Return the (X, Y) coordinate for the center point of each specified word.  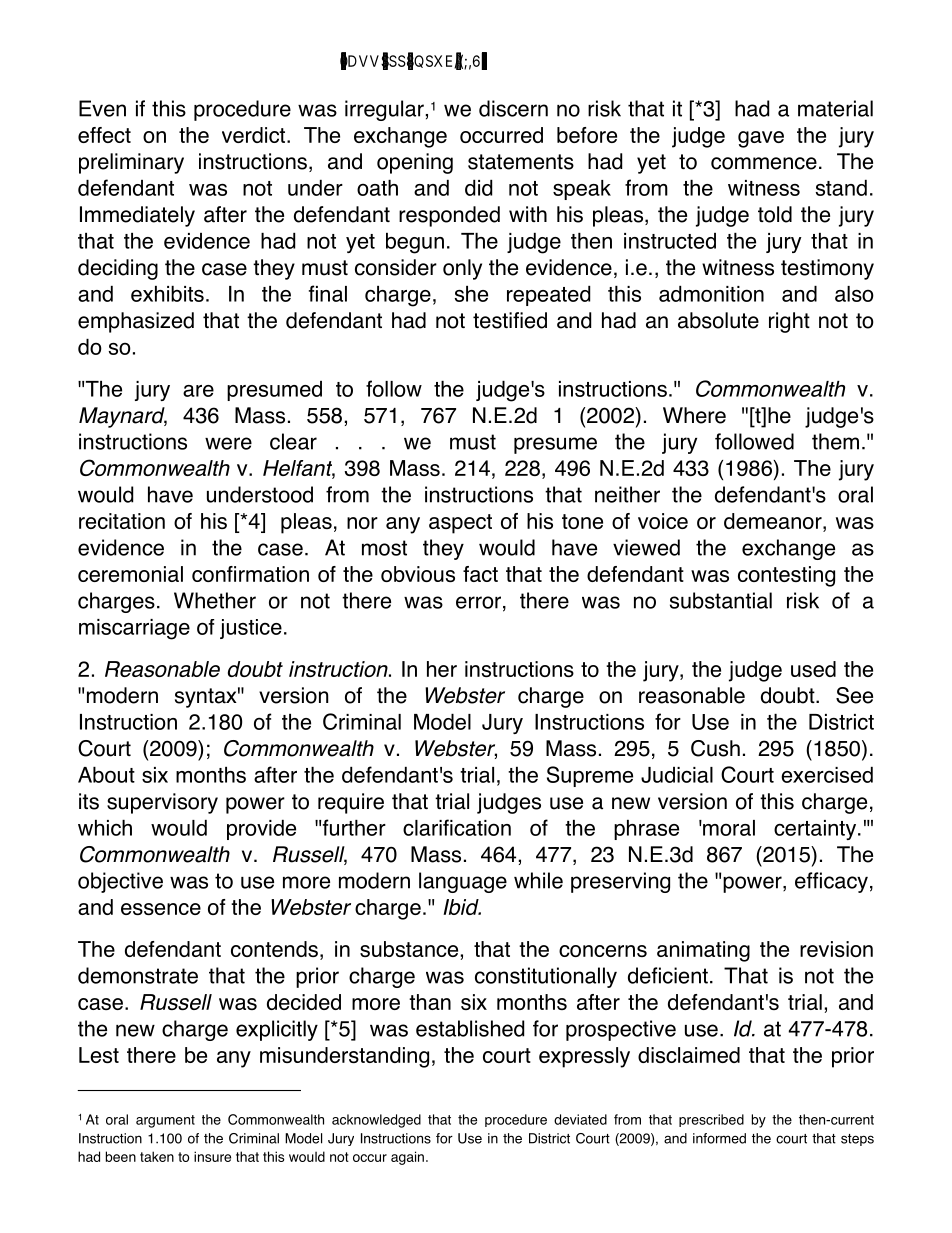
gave (761, 139)
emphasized (136, 322)
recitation (122, 521)
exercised (827, 775)
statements (521, 162)
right (789, 322)
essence (161, 909)
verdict (255, 135)
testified (510, 320)
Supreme (590, 776)
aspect (460, 524)
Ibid (462, 907)
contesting (786, 576)
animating (703, 951)
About (106, 775)
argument (165, 1121)
